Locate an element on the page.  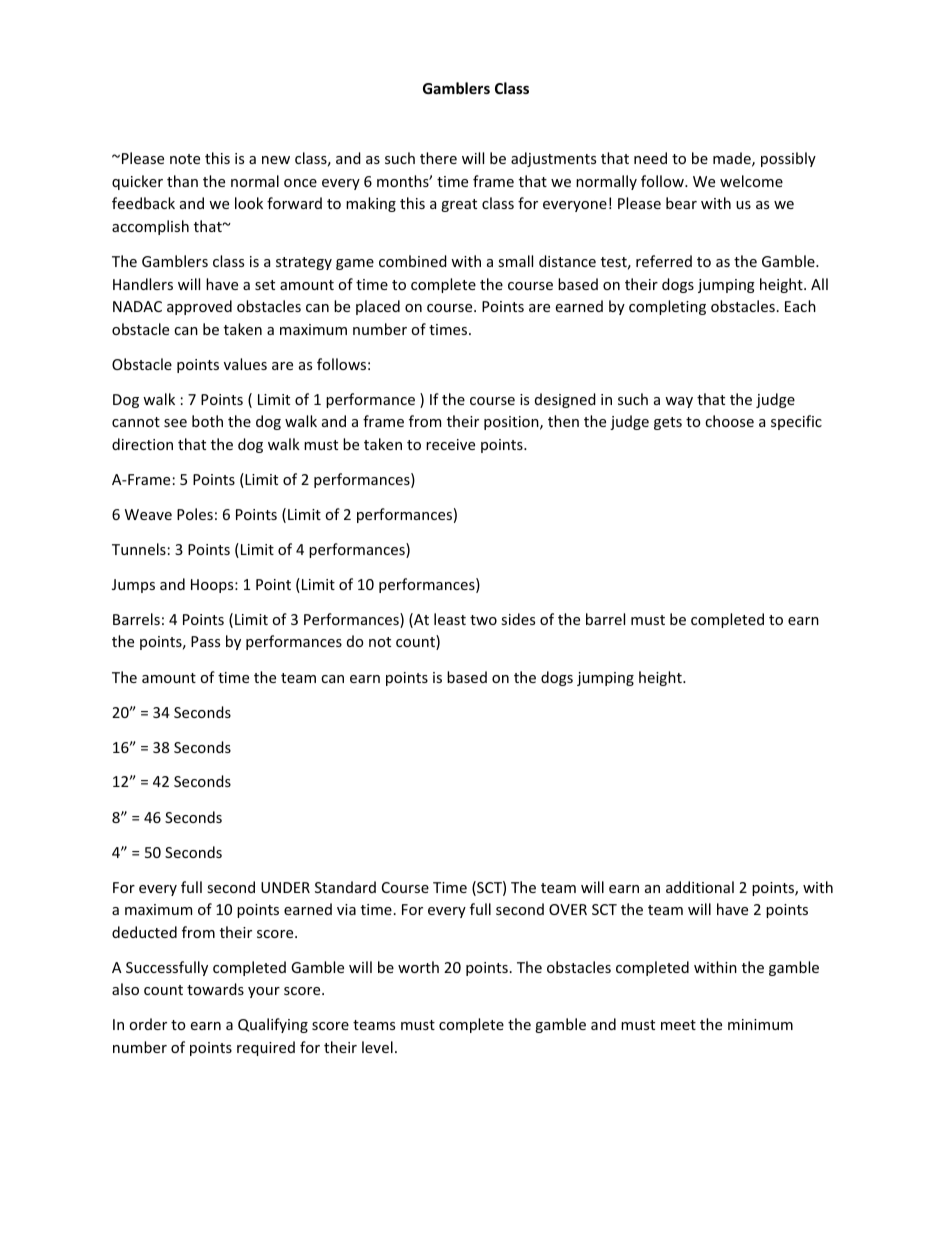
Pass is located at coordinates (205, 641).
